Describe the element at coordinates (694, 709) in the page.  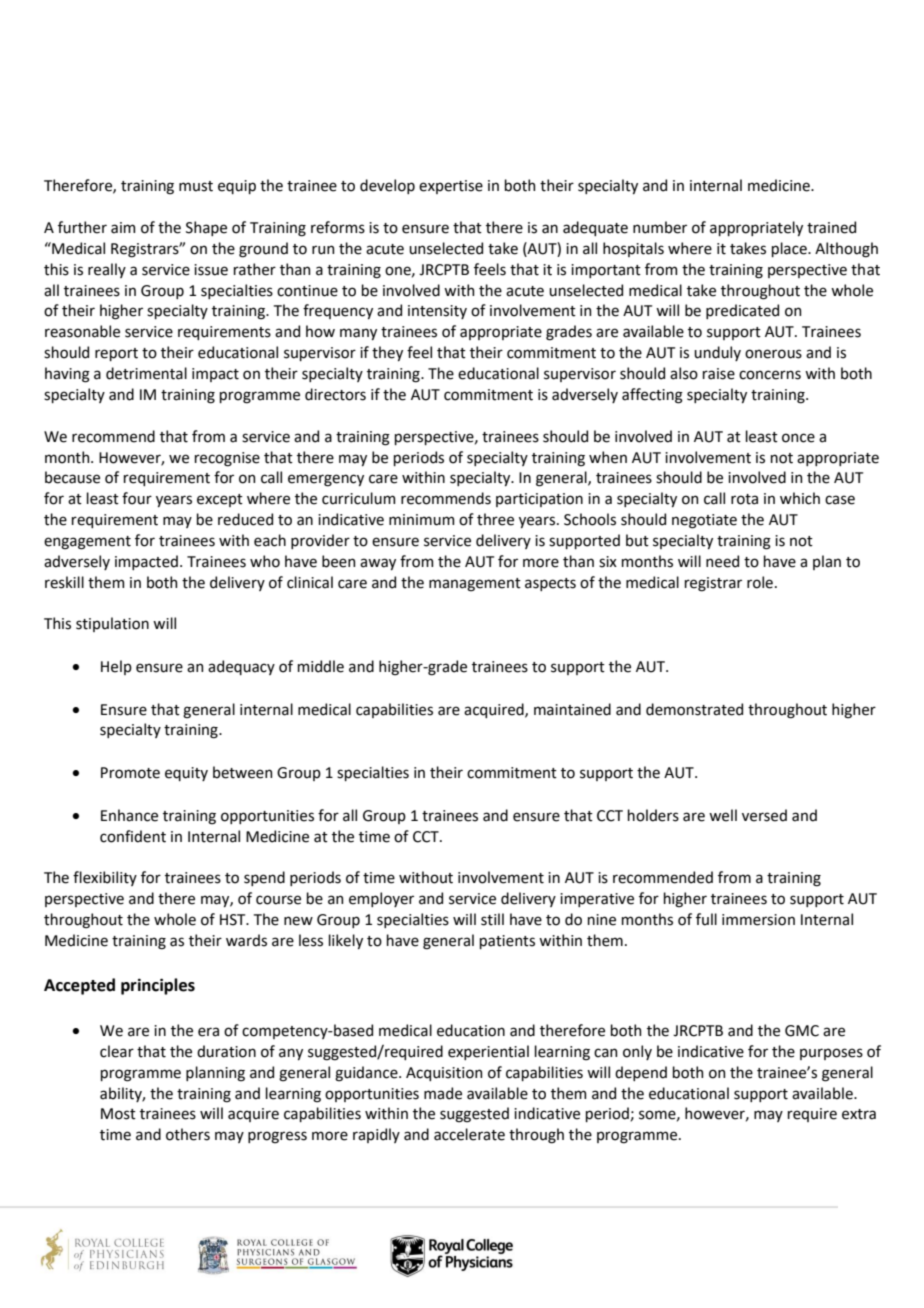
I see `demonstrated` at that location.
